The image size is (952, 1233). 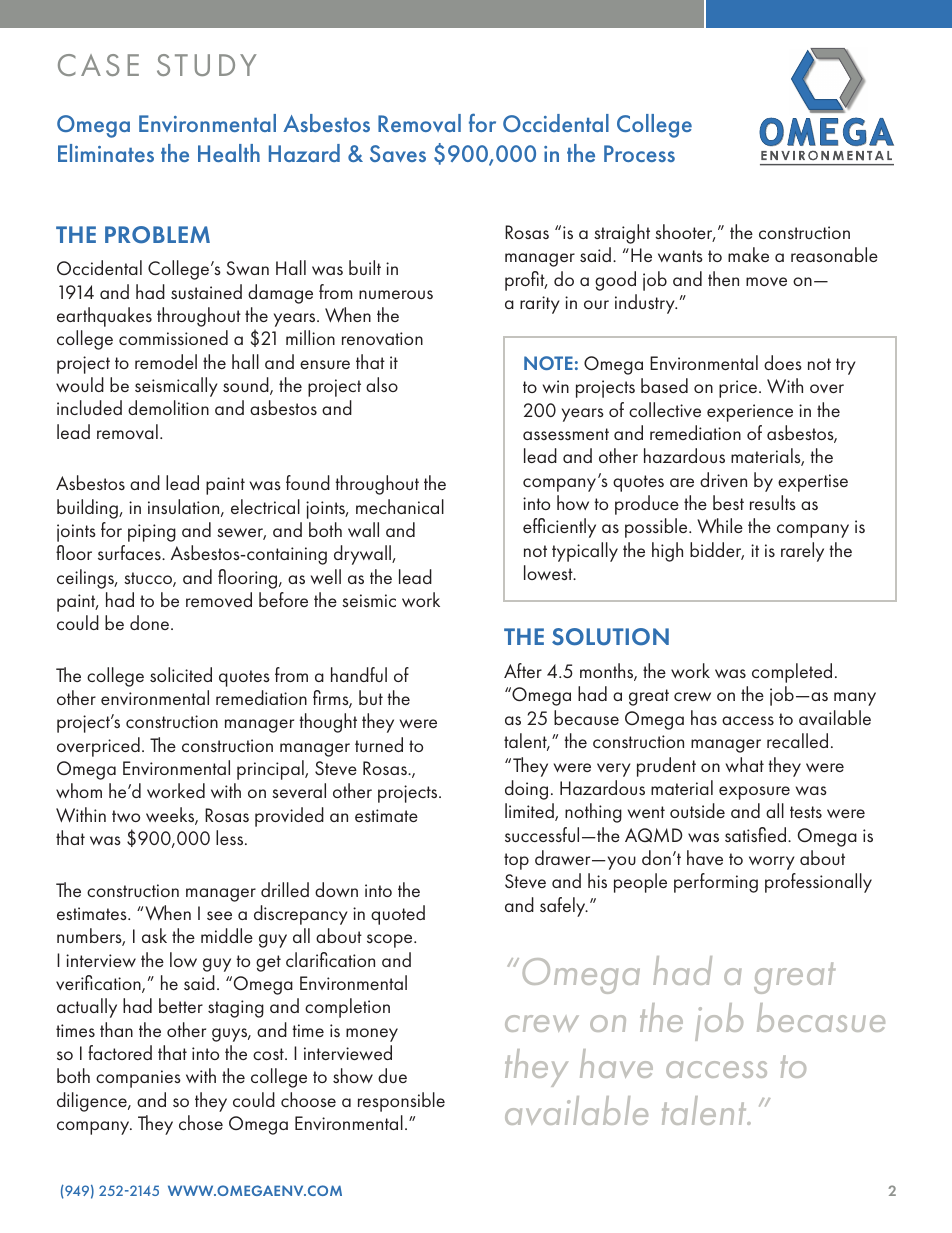 I want to click on results, so click(x=773, y=502).
